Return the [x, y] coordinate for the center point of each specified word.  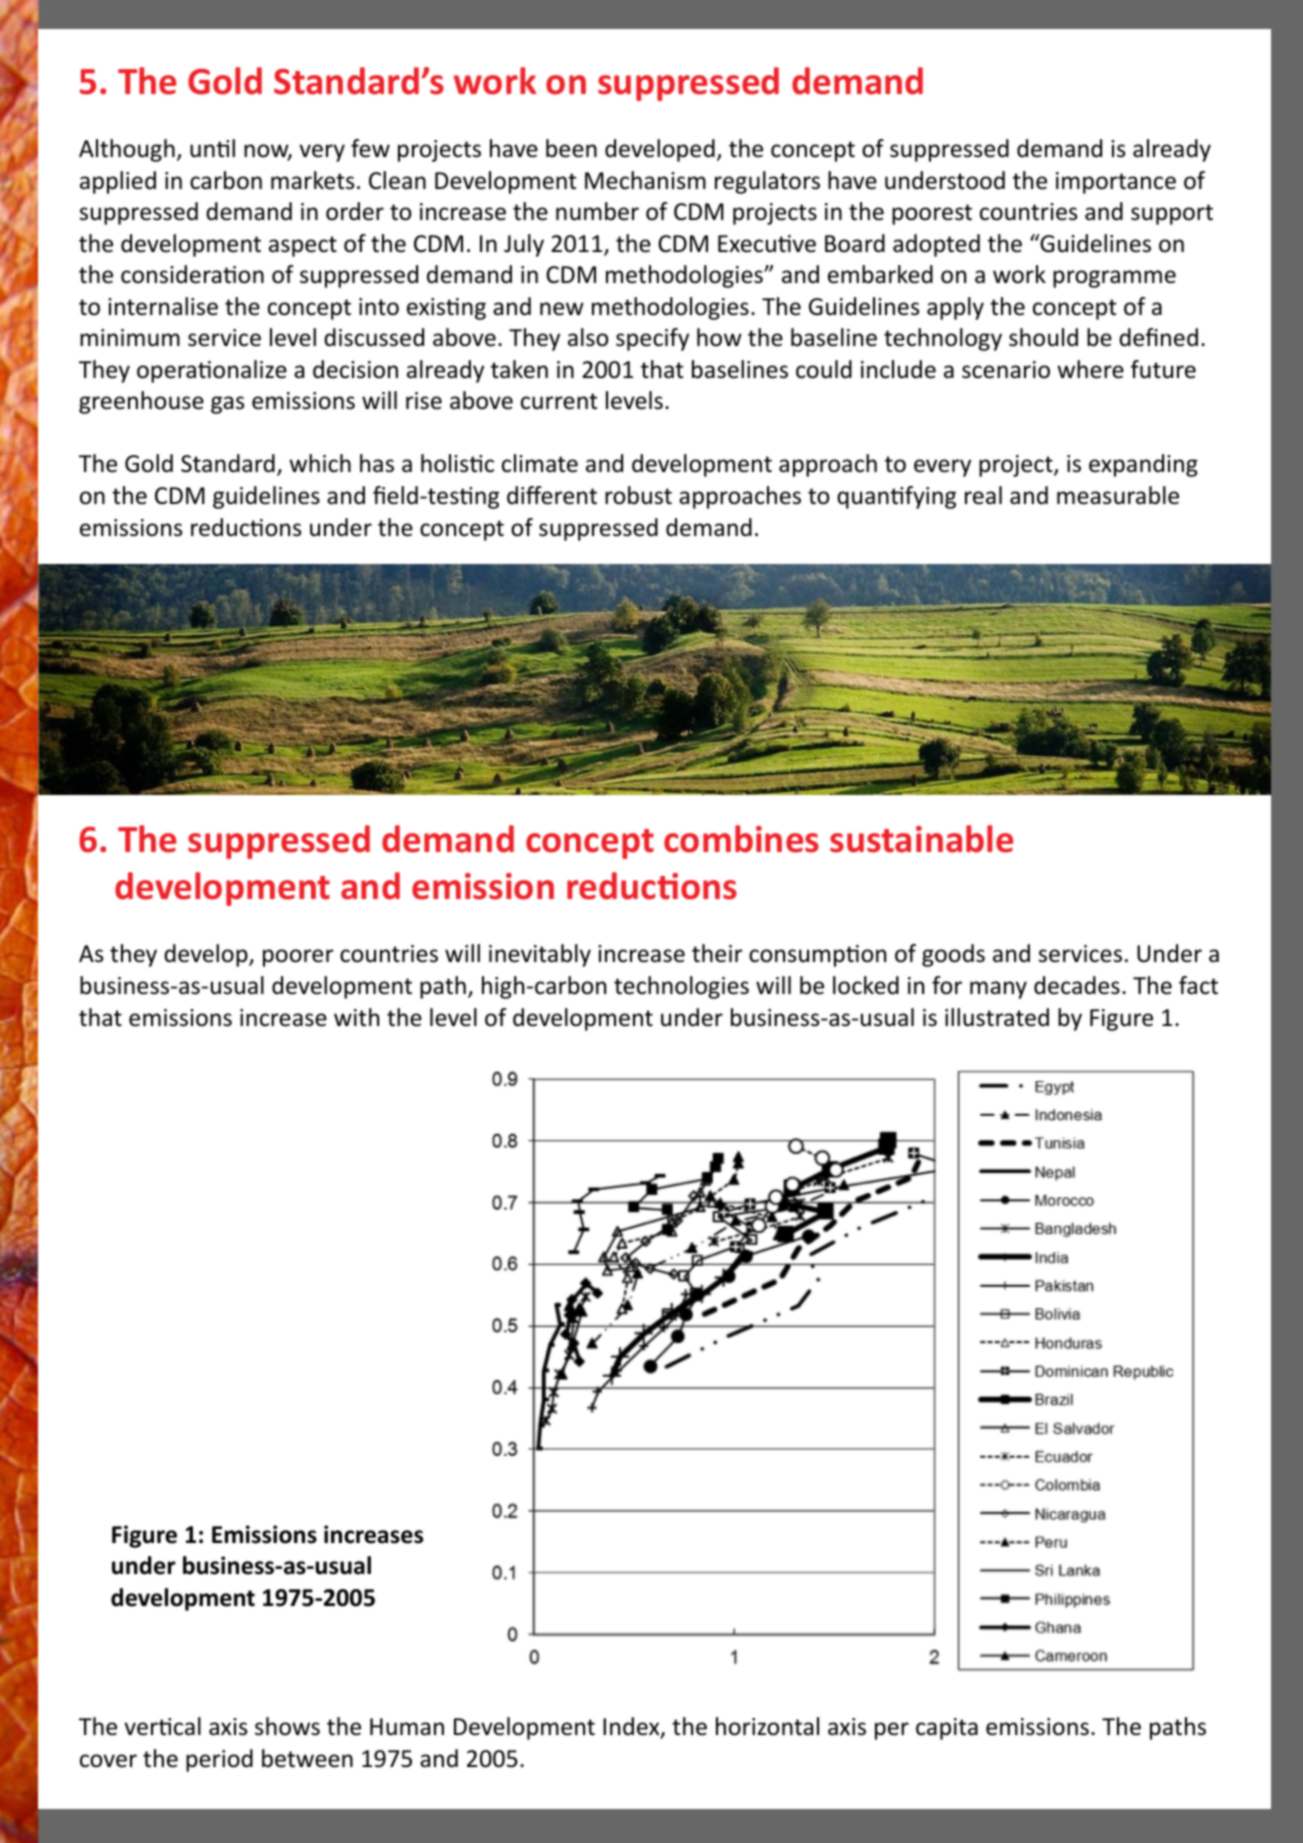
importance [1116, 183]
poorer [298, 958]
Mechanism [645, 180]
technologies [681, 987]
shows [287, 1726]
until [212, 148]
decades [1077, 985]
